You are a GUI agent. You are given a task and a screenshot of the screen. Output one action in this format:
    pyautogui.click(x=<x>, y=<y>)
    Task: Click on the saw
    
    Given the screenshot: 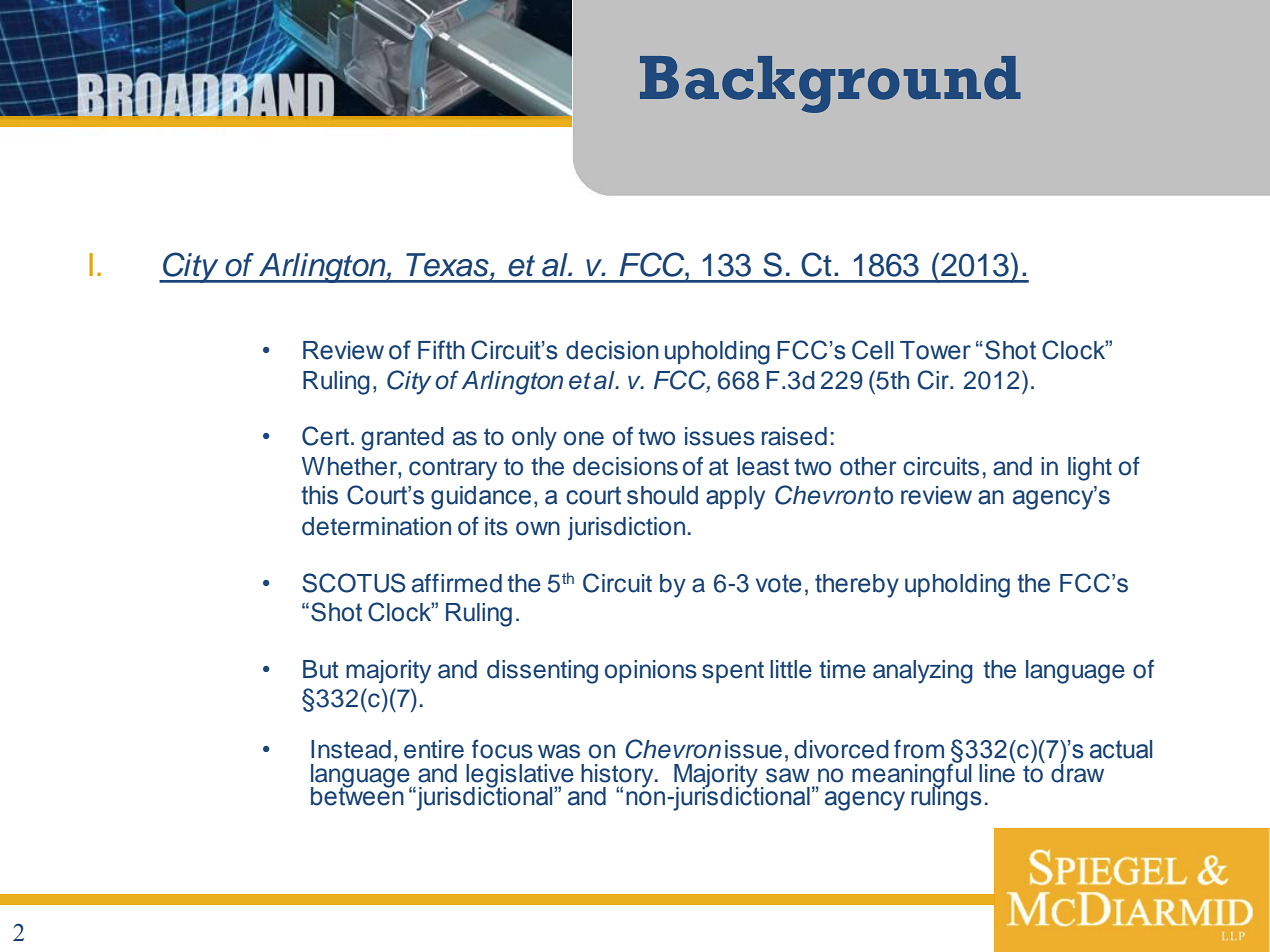 What is the action you would take?
    pyautogui.click(x=788, y=775)
